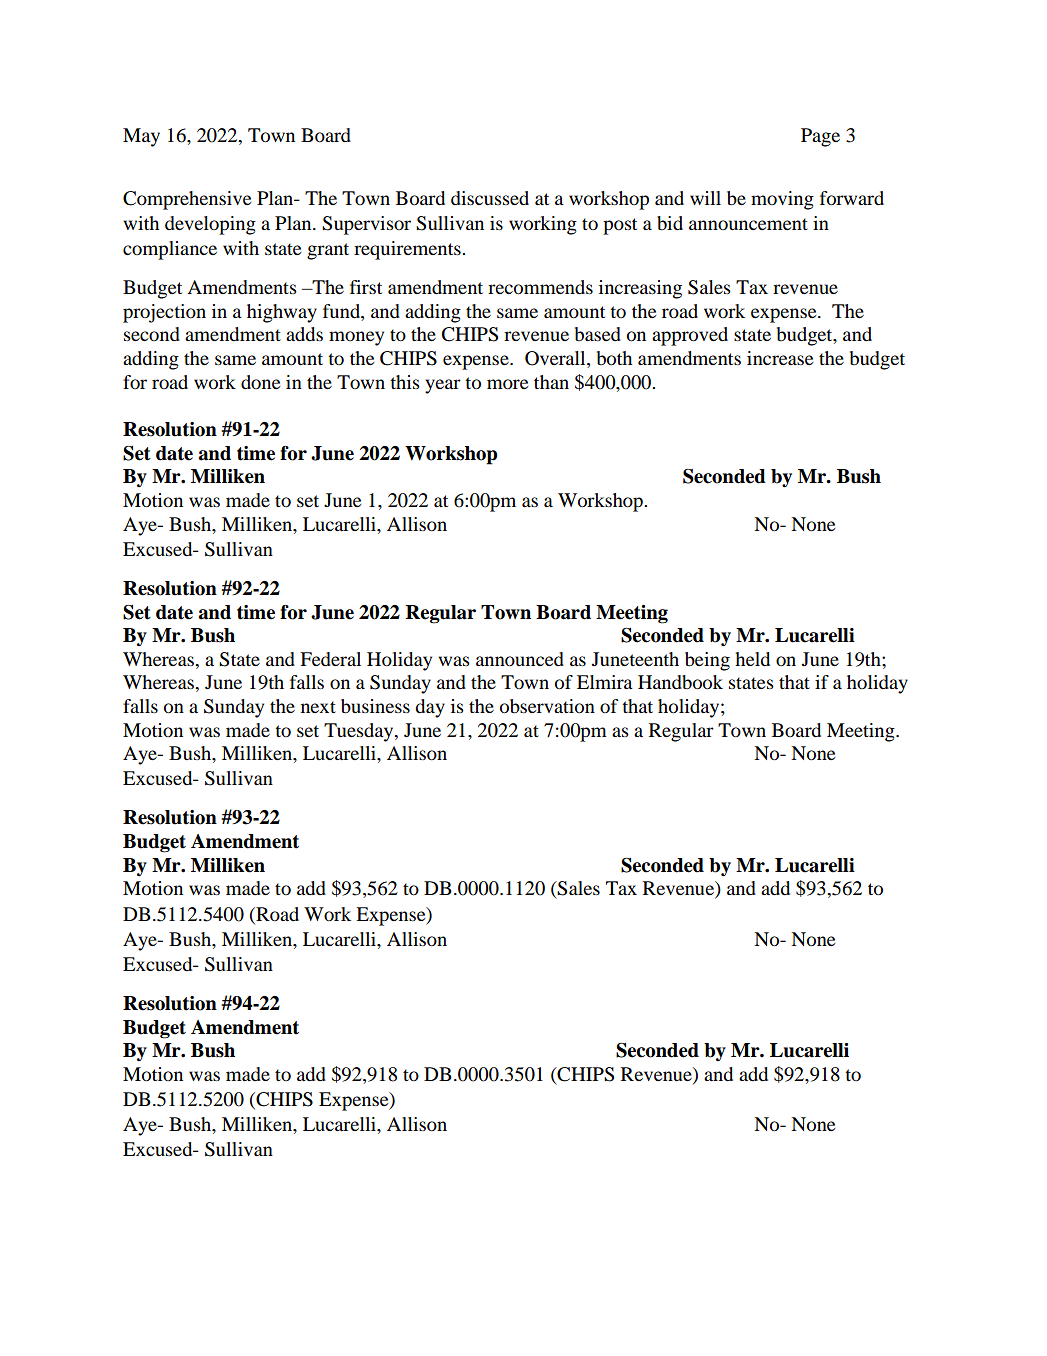 This document has height=1356, width=1047. Describe the element at coordinates (141, 137) in the document. I see `May` at that location.
